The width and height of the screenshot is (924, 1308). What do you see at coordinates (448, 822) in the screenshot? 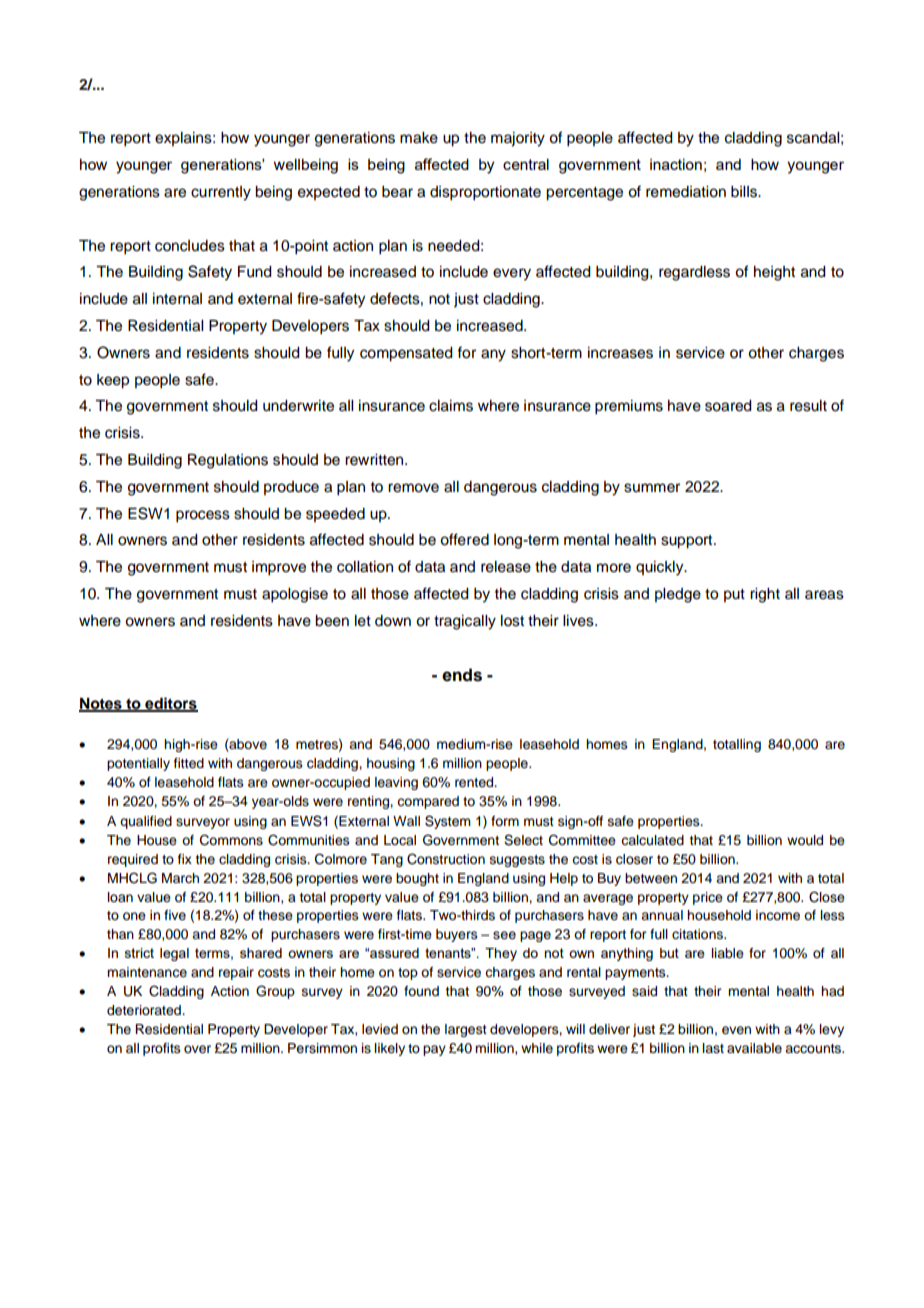
I see `System` at bounding box center [448, 822].
